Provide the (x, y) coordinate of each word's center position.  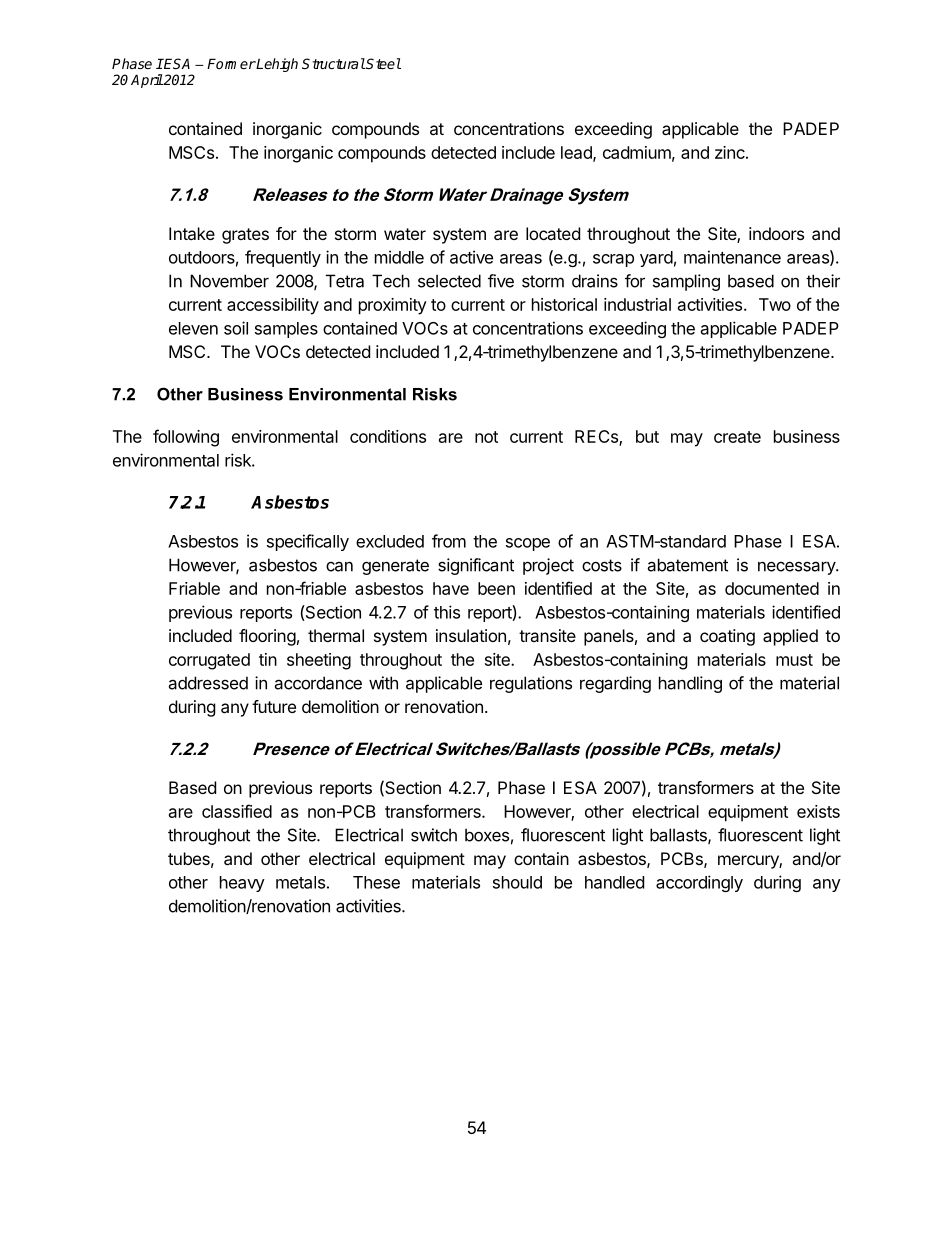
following (186, 438)
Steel (383, 63)
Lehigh (276, 65)
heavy (242, 884)
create (737, 437)
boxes (487, 835)
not (486, 437)
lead (577, 153)
